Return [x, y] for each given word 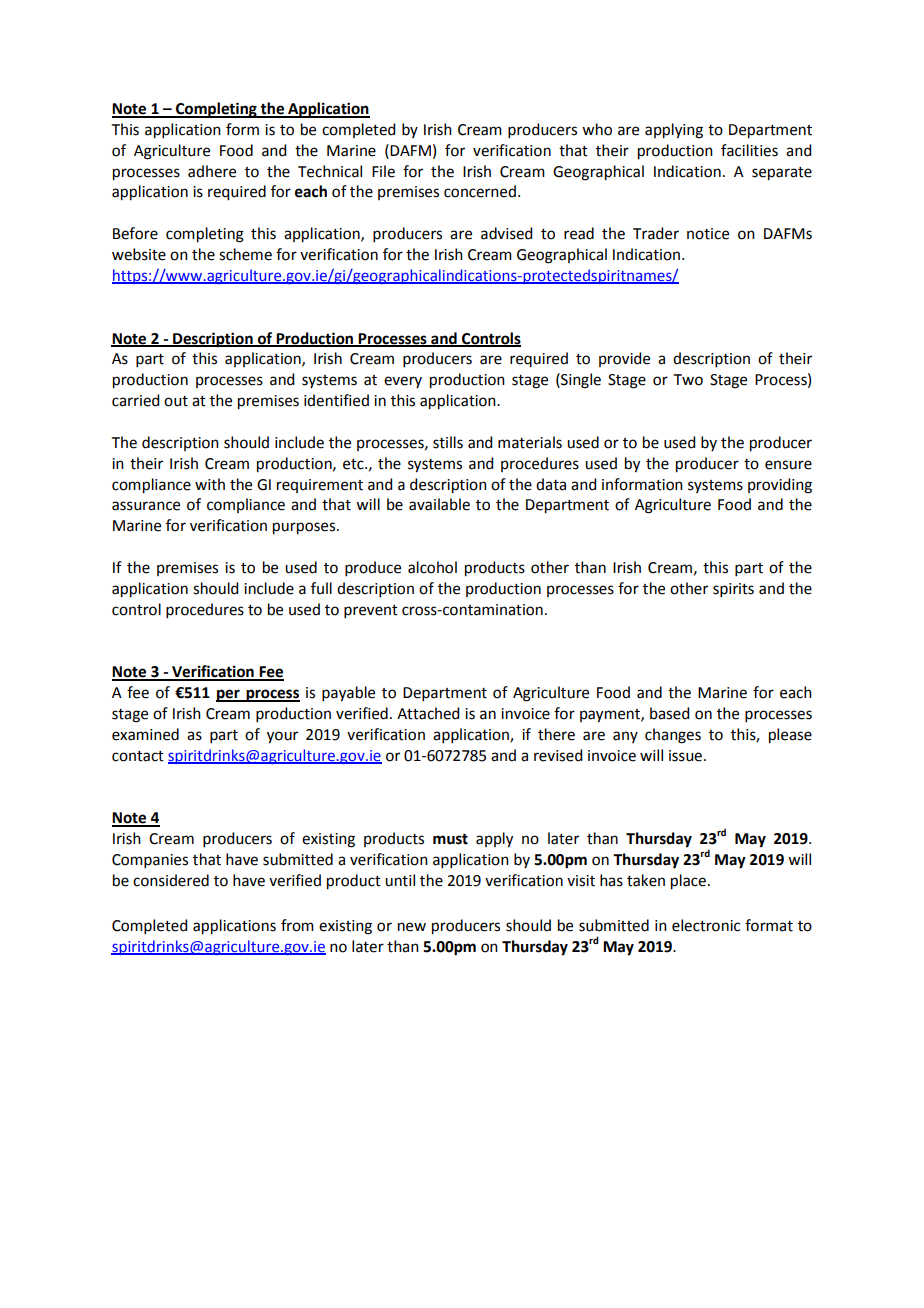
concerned [480, 191]
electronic [706, 925]
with [210, 484]
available [439, 504]
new [412, 927]
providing [780, 486]
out [176, 401]
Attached [428, 713]
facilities [749, 150]
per [229, 695]
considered [171, 880]
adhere [212, 171]
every [403, 382]
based [669, 713]
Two [688, 380]
